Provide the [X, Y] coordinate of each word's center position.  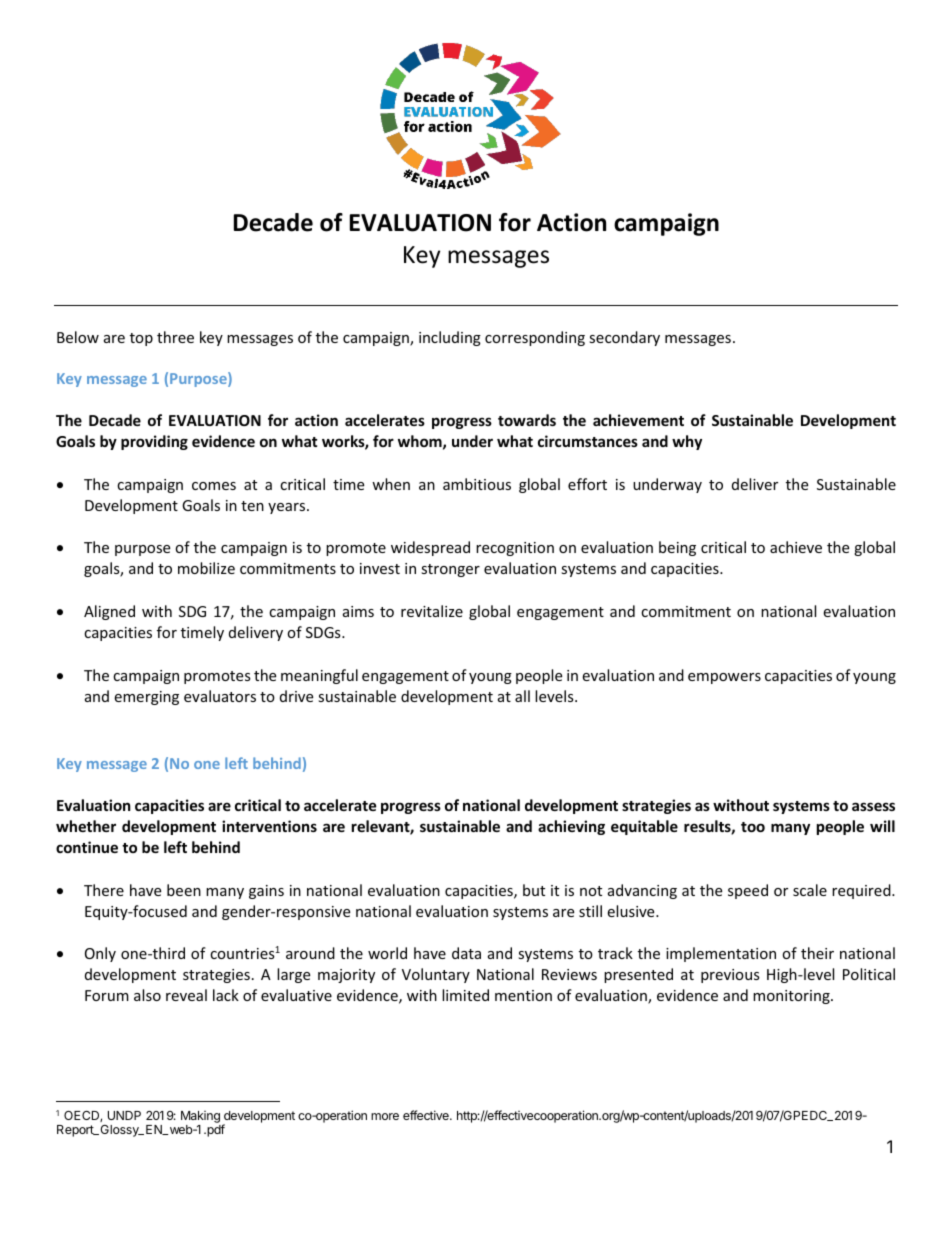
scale [810, 890]
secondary [624, 338]
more [385, 1116]
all [522, 696]
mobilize [206, 568]
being [677, 548]
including [450, 338]
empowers [724, 678]
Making [201, 1118]
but [534, 890]
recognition [515, 549]
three [175, 337]
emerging [146, 698]
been [184, 890]
